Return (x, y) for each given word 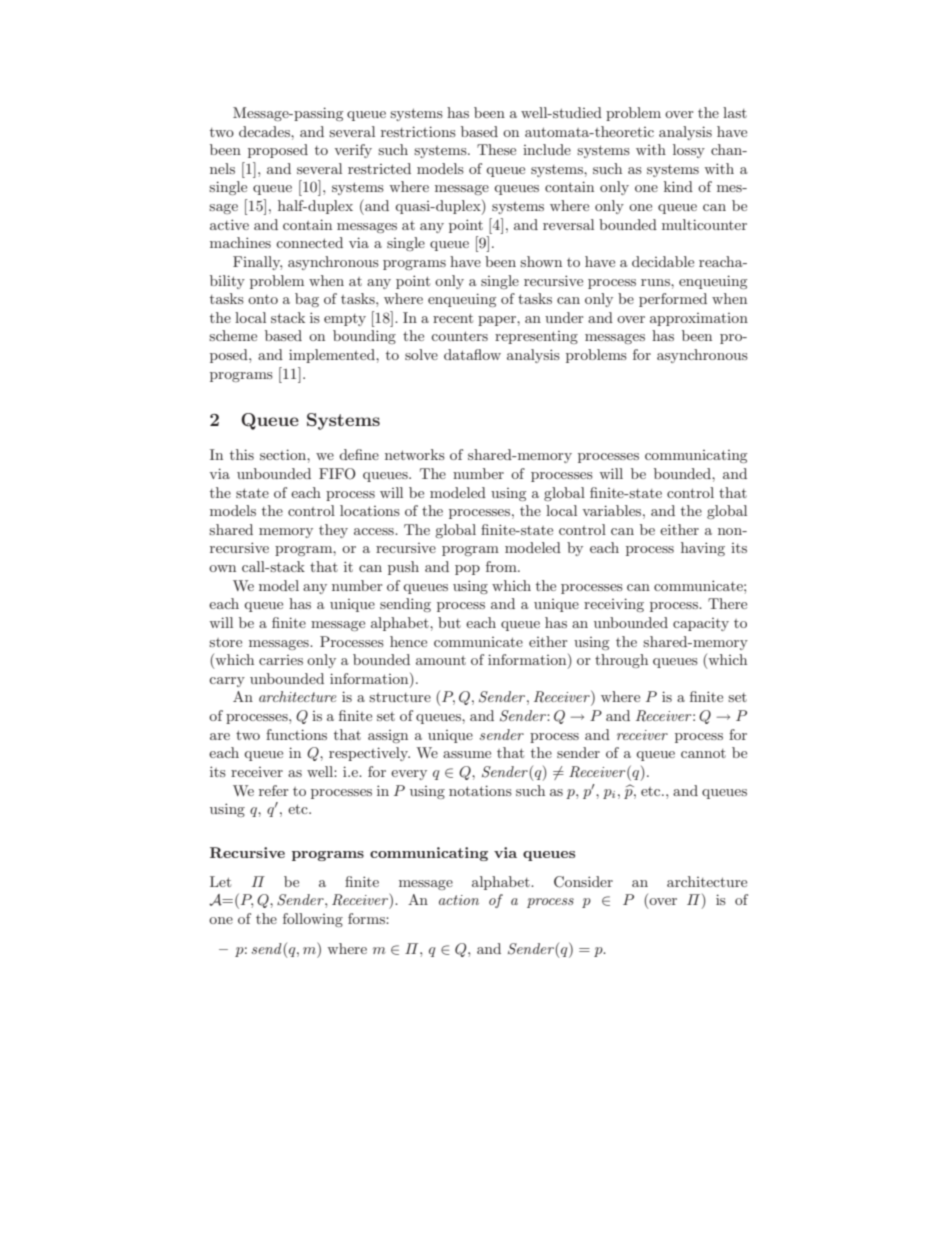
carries (281, 660)
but (449, 622)
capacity (701, 624)
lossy (689, 151)
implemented (333, 356)
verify (353, 151)
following (313, 920)
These (496, 149)
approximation (699, 319)
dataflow (472, 354)
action (459, 900)
